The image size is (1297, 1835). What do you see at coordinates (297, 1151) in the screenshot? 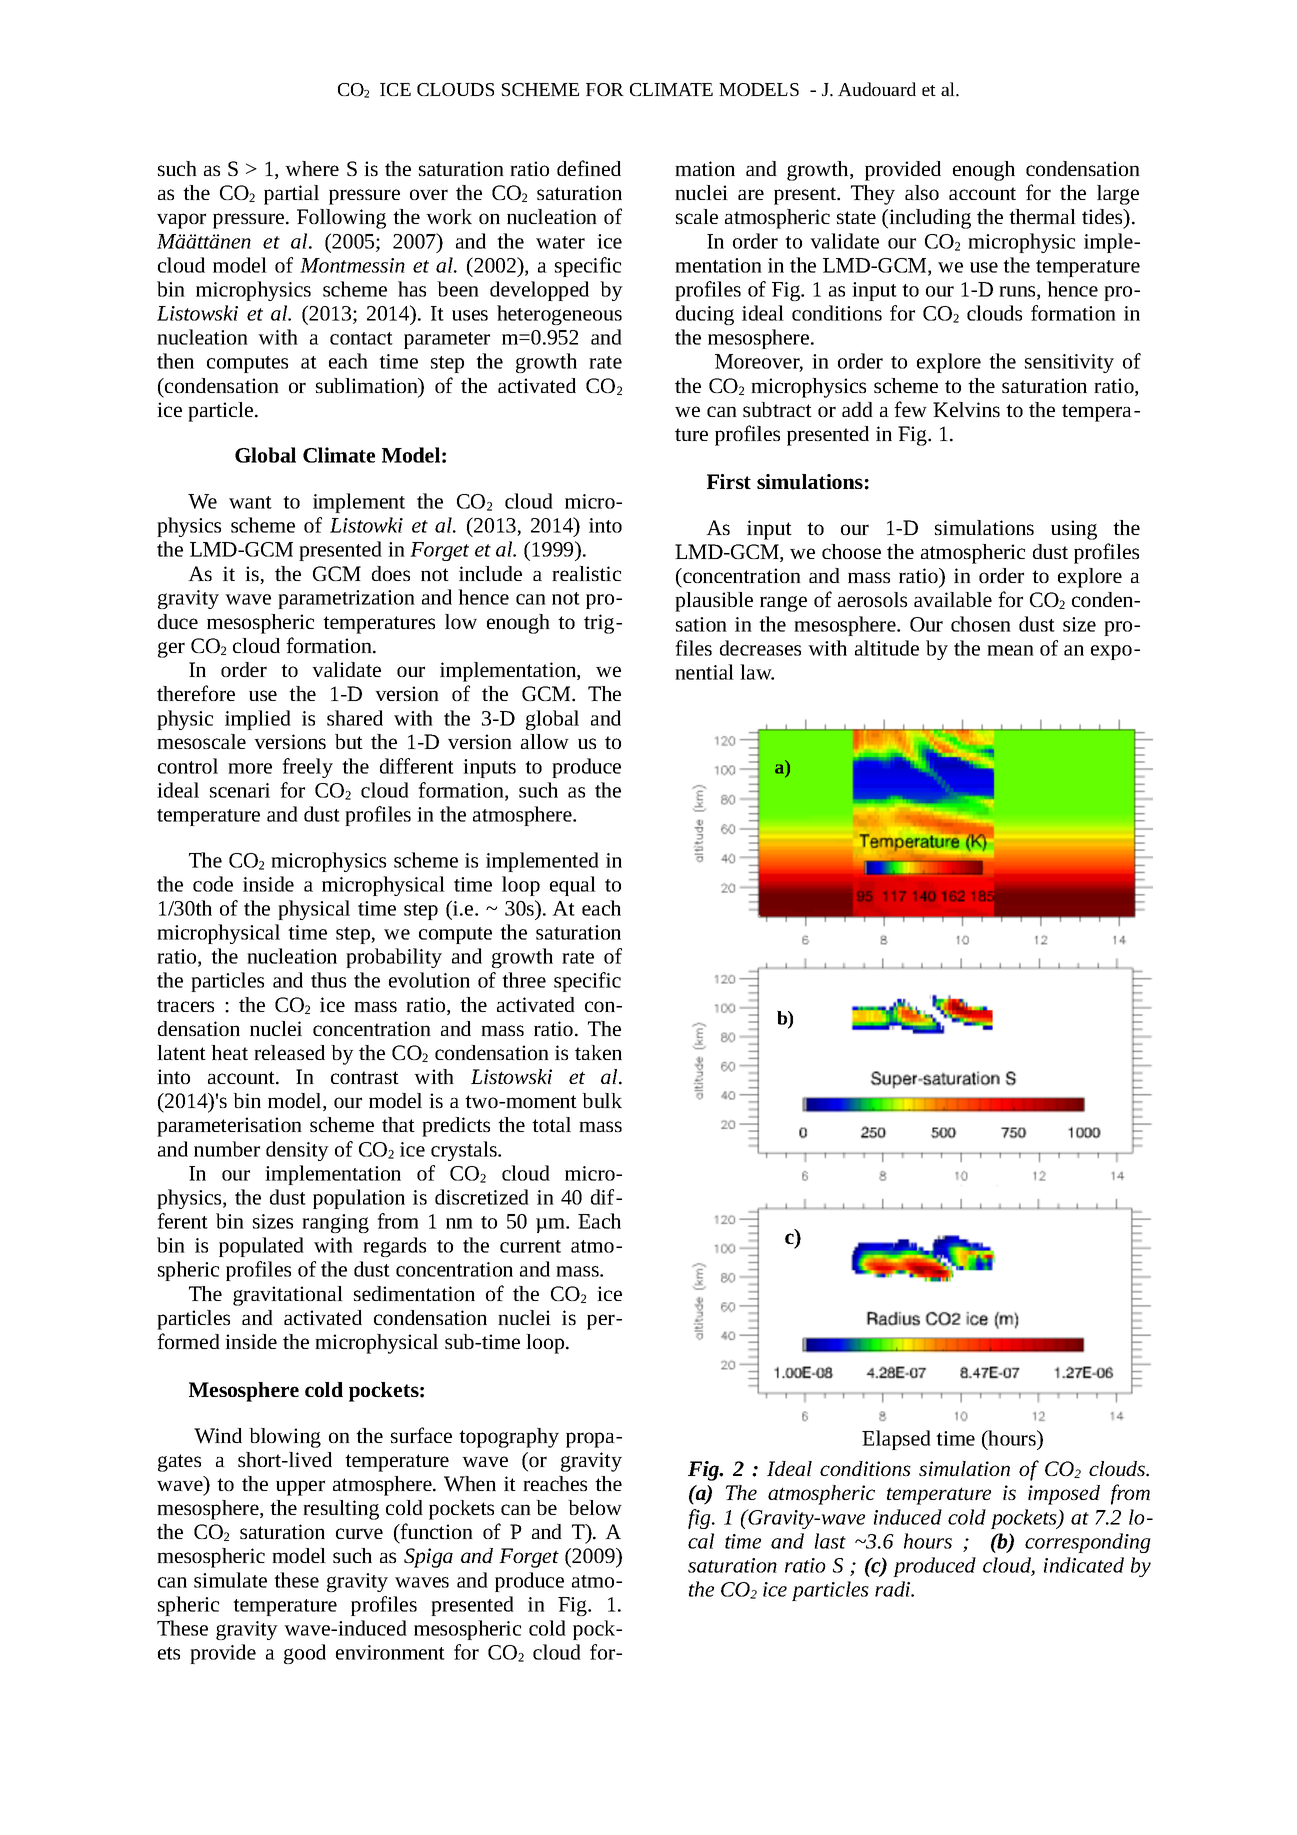
I see `density` at bounding box center [297, 1151].
